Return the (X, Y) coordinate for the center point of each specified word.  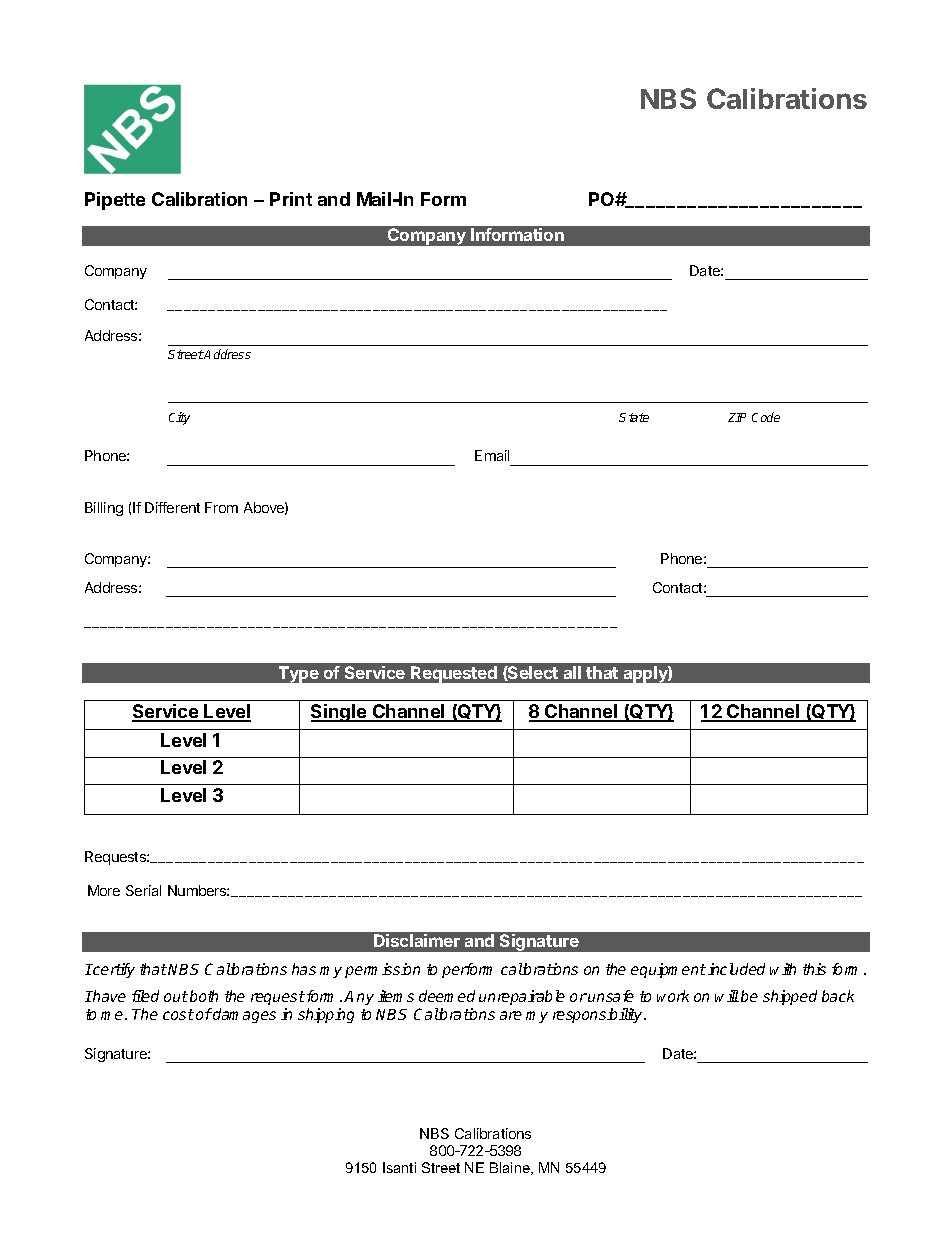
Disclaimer (417, 940)
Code (766, 417)
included (736, 969)
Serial (143, 890)
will (727, 996)
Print (291, 199)
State (634, 417)
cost (178, 1014)
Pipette (115, 201)
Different (172, 507)
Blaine (511, 1168)
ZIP (737, 417)
